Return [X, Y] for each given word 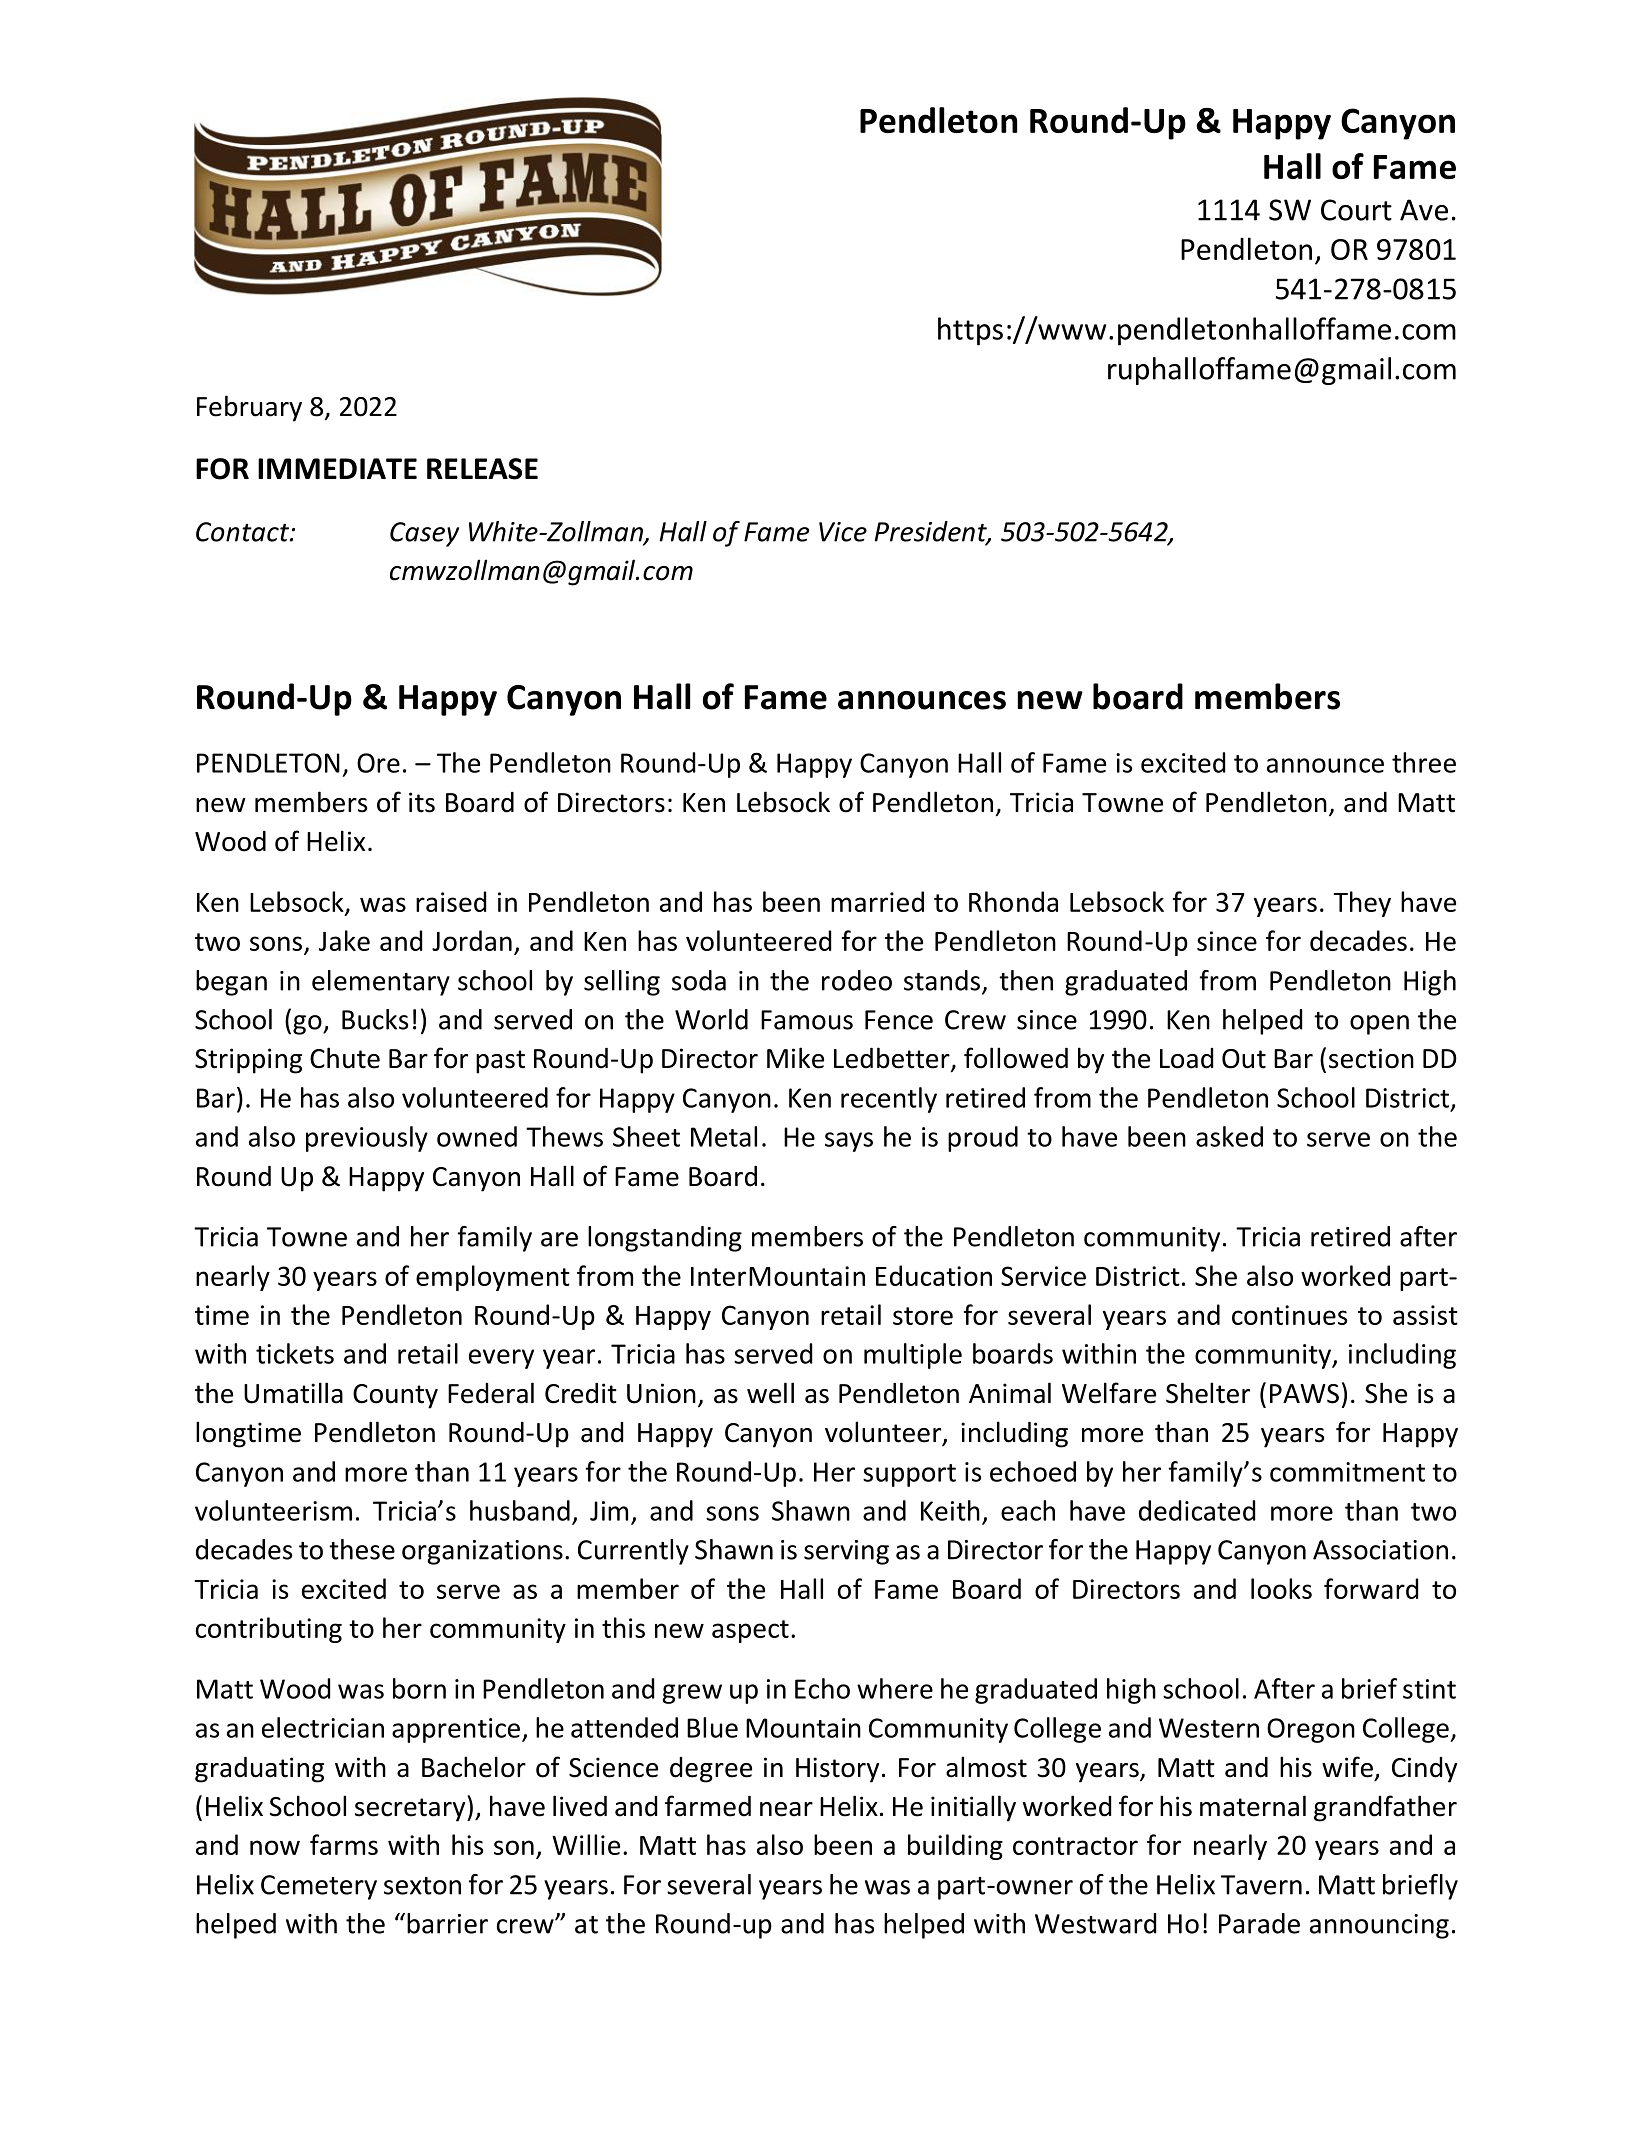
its [422, 802]
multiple [913, 1356]
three [1424, 762]
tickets [295, 1353]
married [877, 901]
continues [1289, 1315]
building [955, 1847]
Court [1356, 210]
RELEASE [482, 469]
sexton [422, 1886]
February [249, 408]
